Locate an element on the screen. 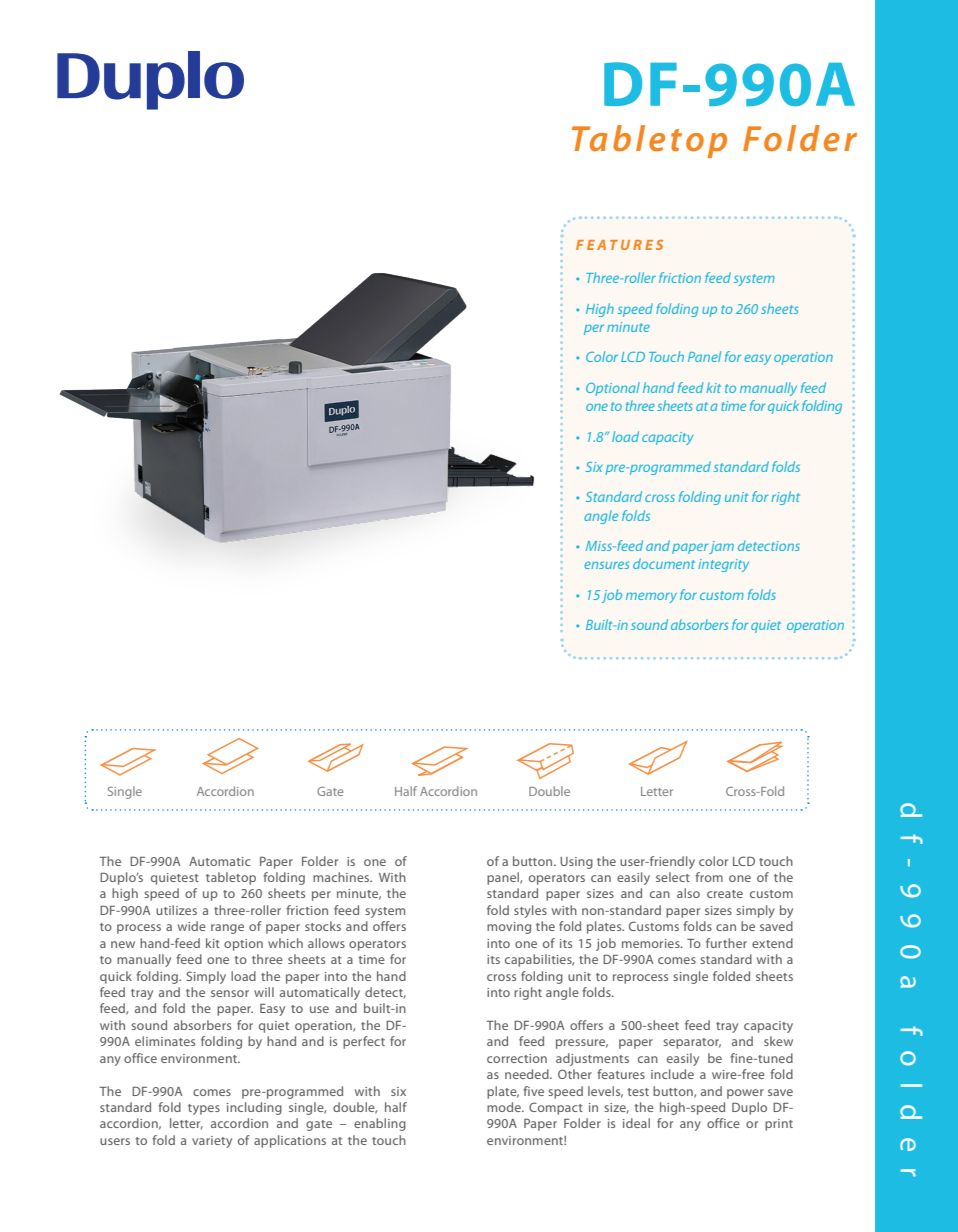 This screenshot has width=958, height=1232. ensures is located at coordinates (606, 565).
